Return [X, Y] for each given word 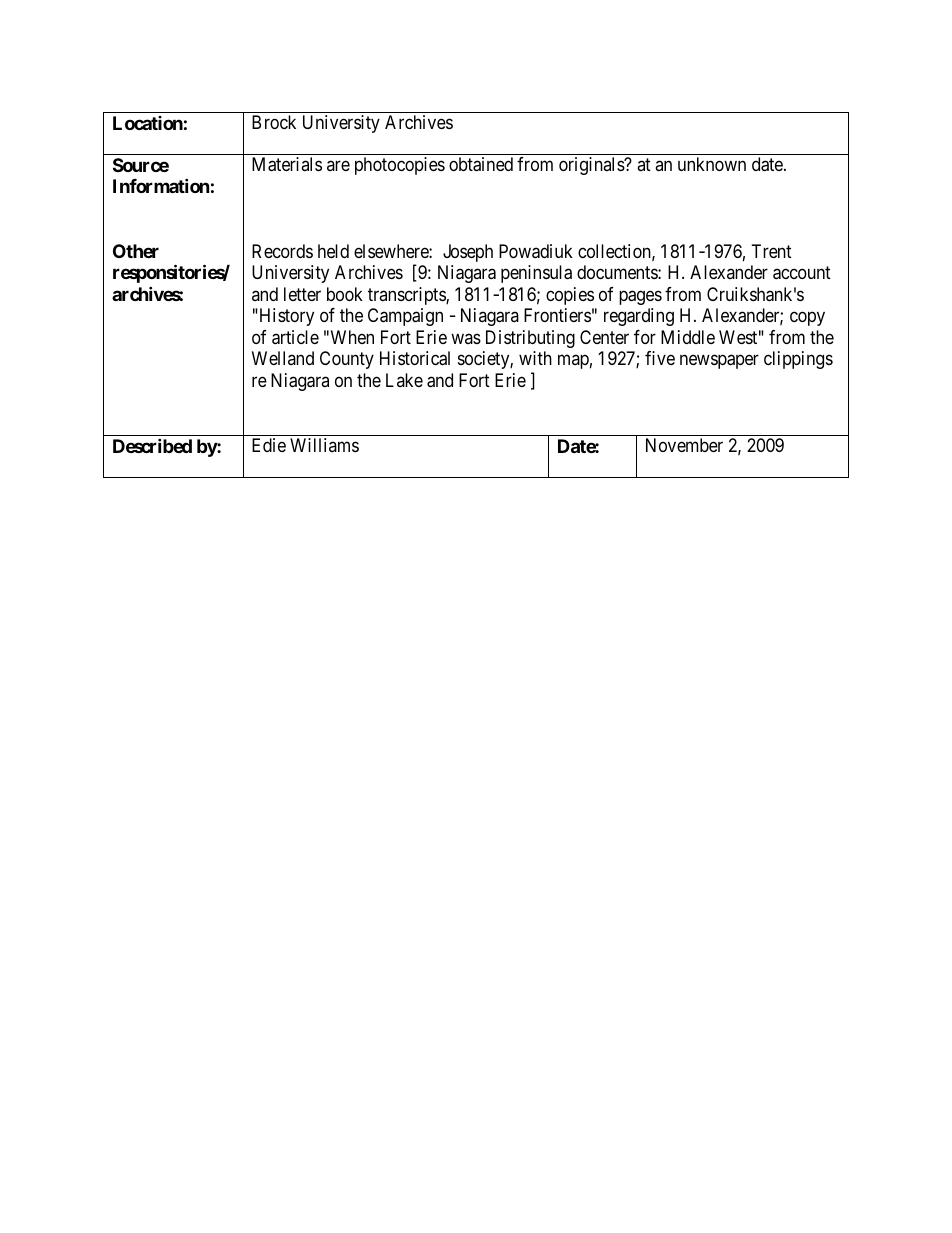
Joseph [468, 253]
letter [302, 294]
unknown [712, 164]
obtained [481, 164]
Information [161, 186]
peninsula [536, 274]
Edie [269, 445]
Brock [274, 122]
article [295, 337]
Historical [415, 358]
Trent [771, 251]
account [802, 273]
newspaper [719, 362]
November [684, 445]
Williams [324, 445]
